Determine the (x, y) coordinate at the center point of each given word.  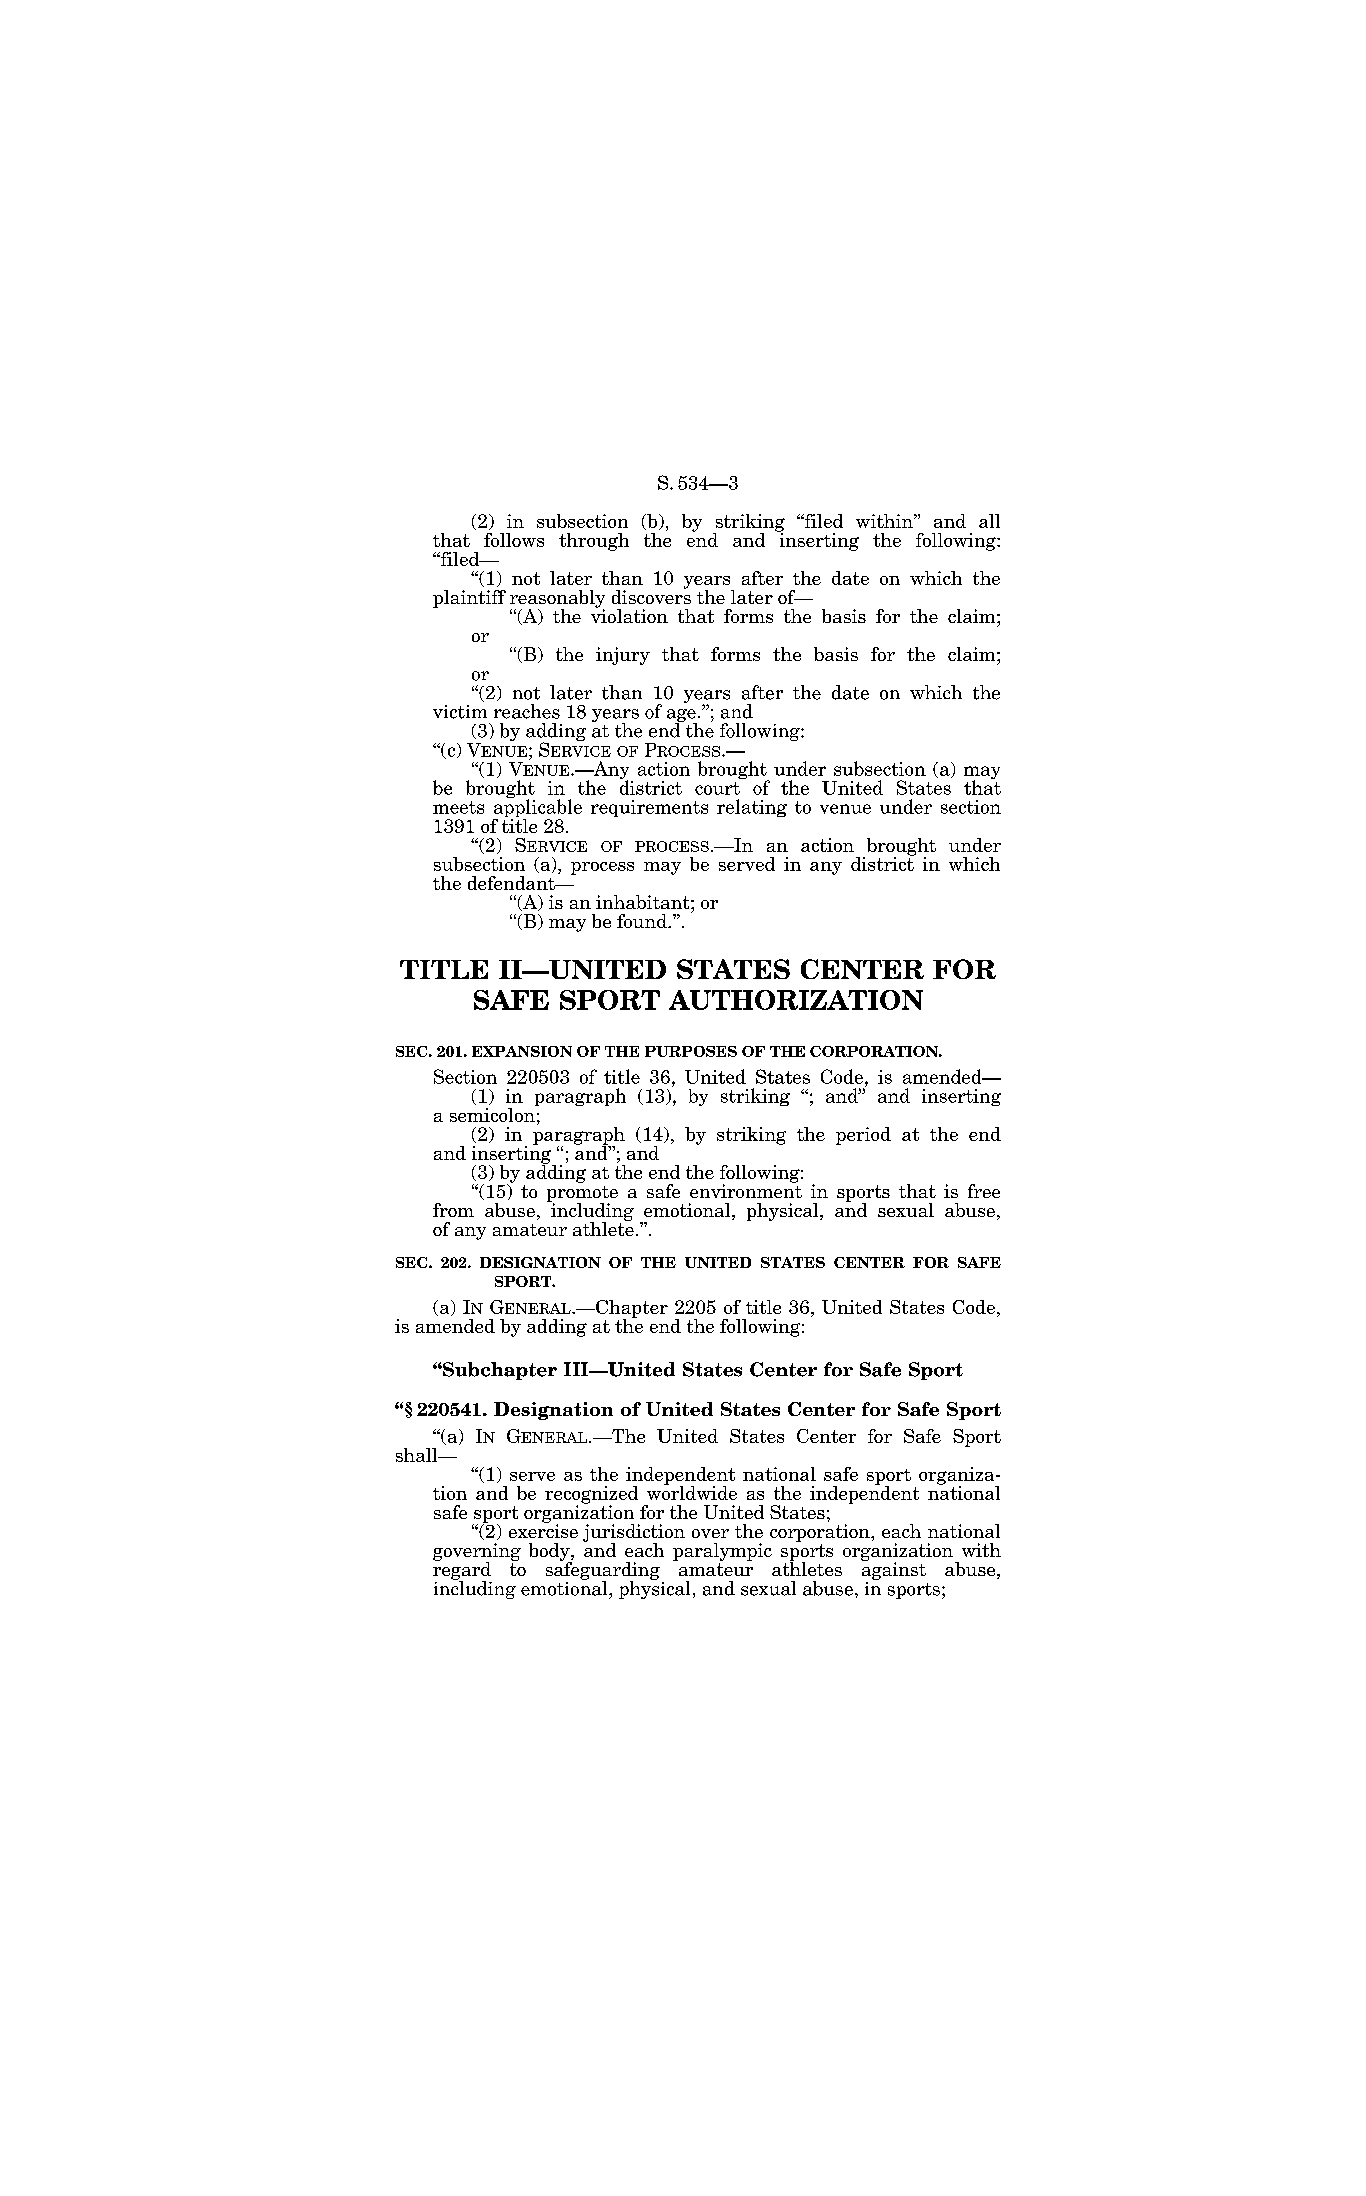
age (682, 717)
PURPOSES (691, 1051)
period (863, 1136)
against (894, 1570)
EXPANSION (522, 1051)
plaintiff (469, 599)
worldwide (692, 1491)
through (594, 542)
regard (462, 1571)
